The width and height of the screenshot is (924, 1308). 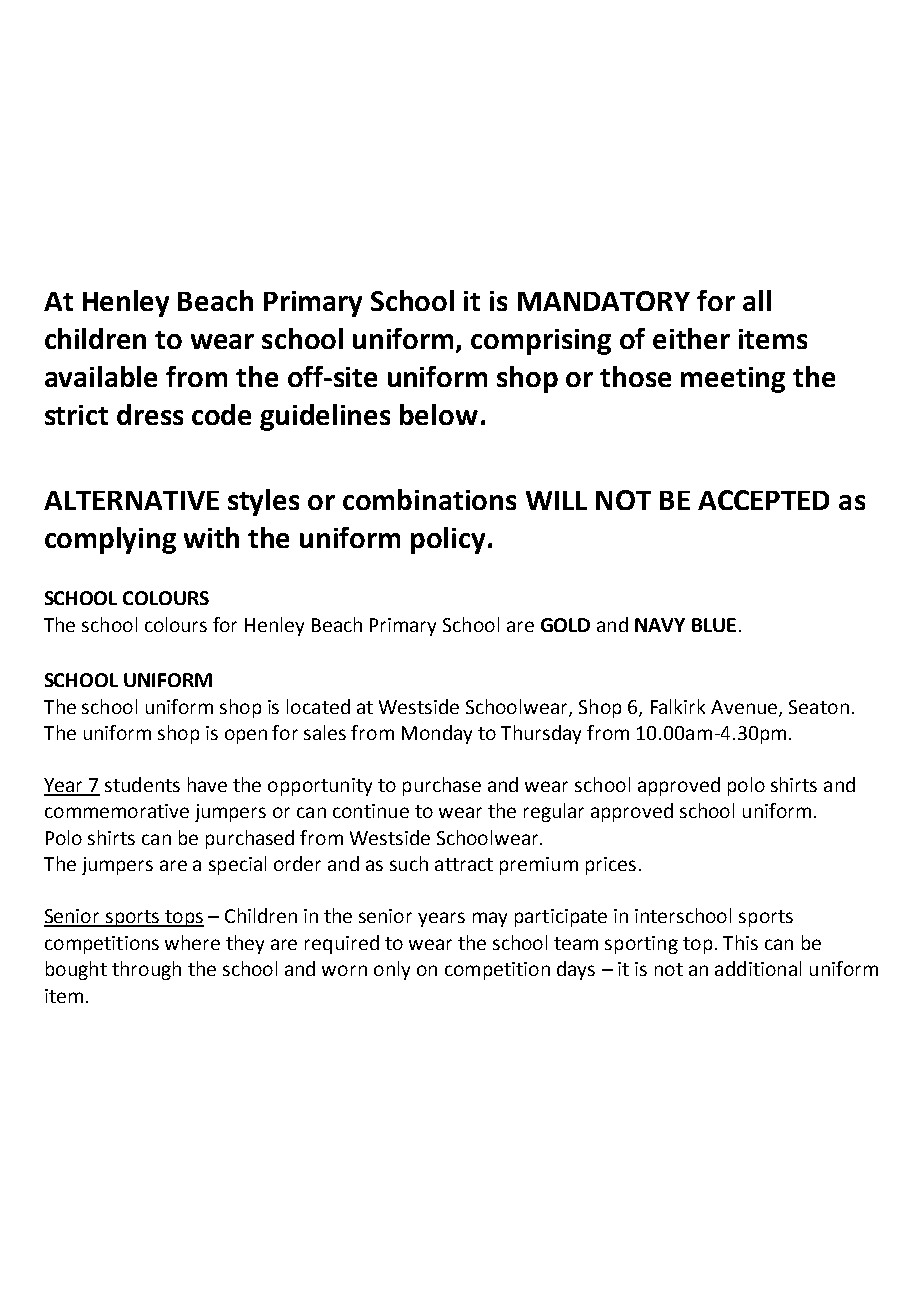 I want to click on combinations, so click(x=429, y=499).
